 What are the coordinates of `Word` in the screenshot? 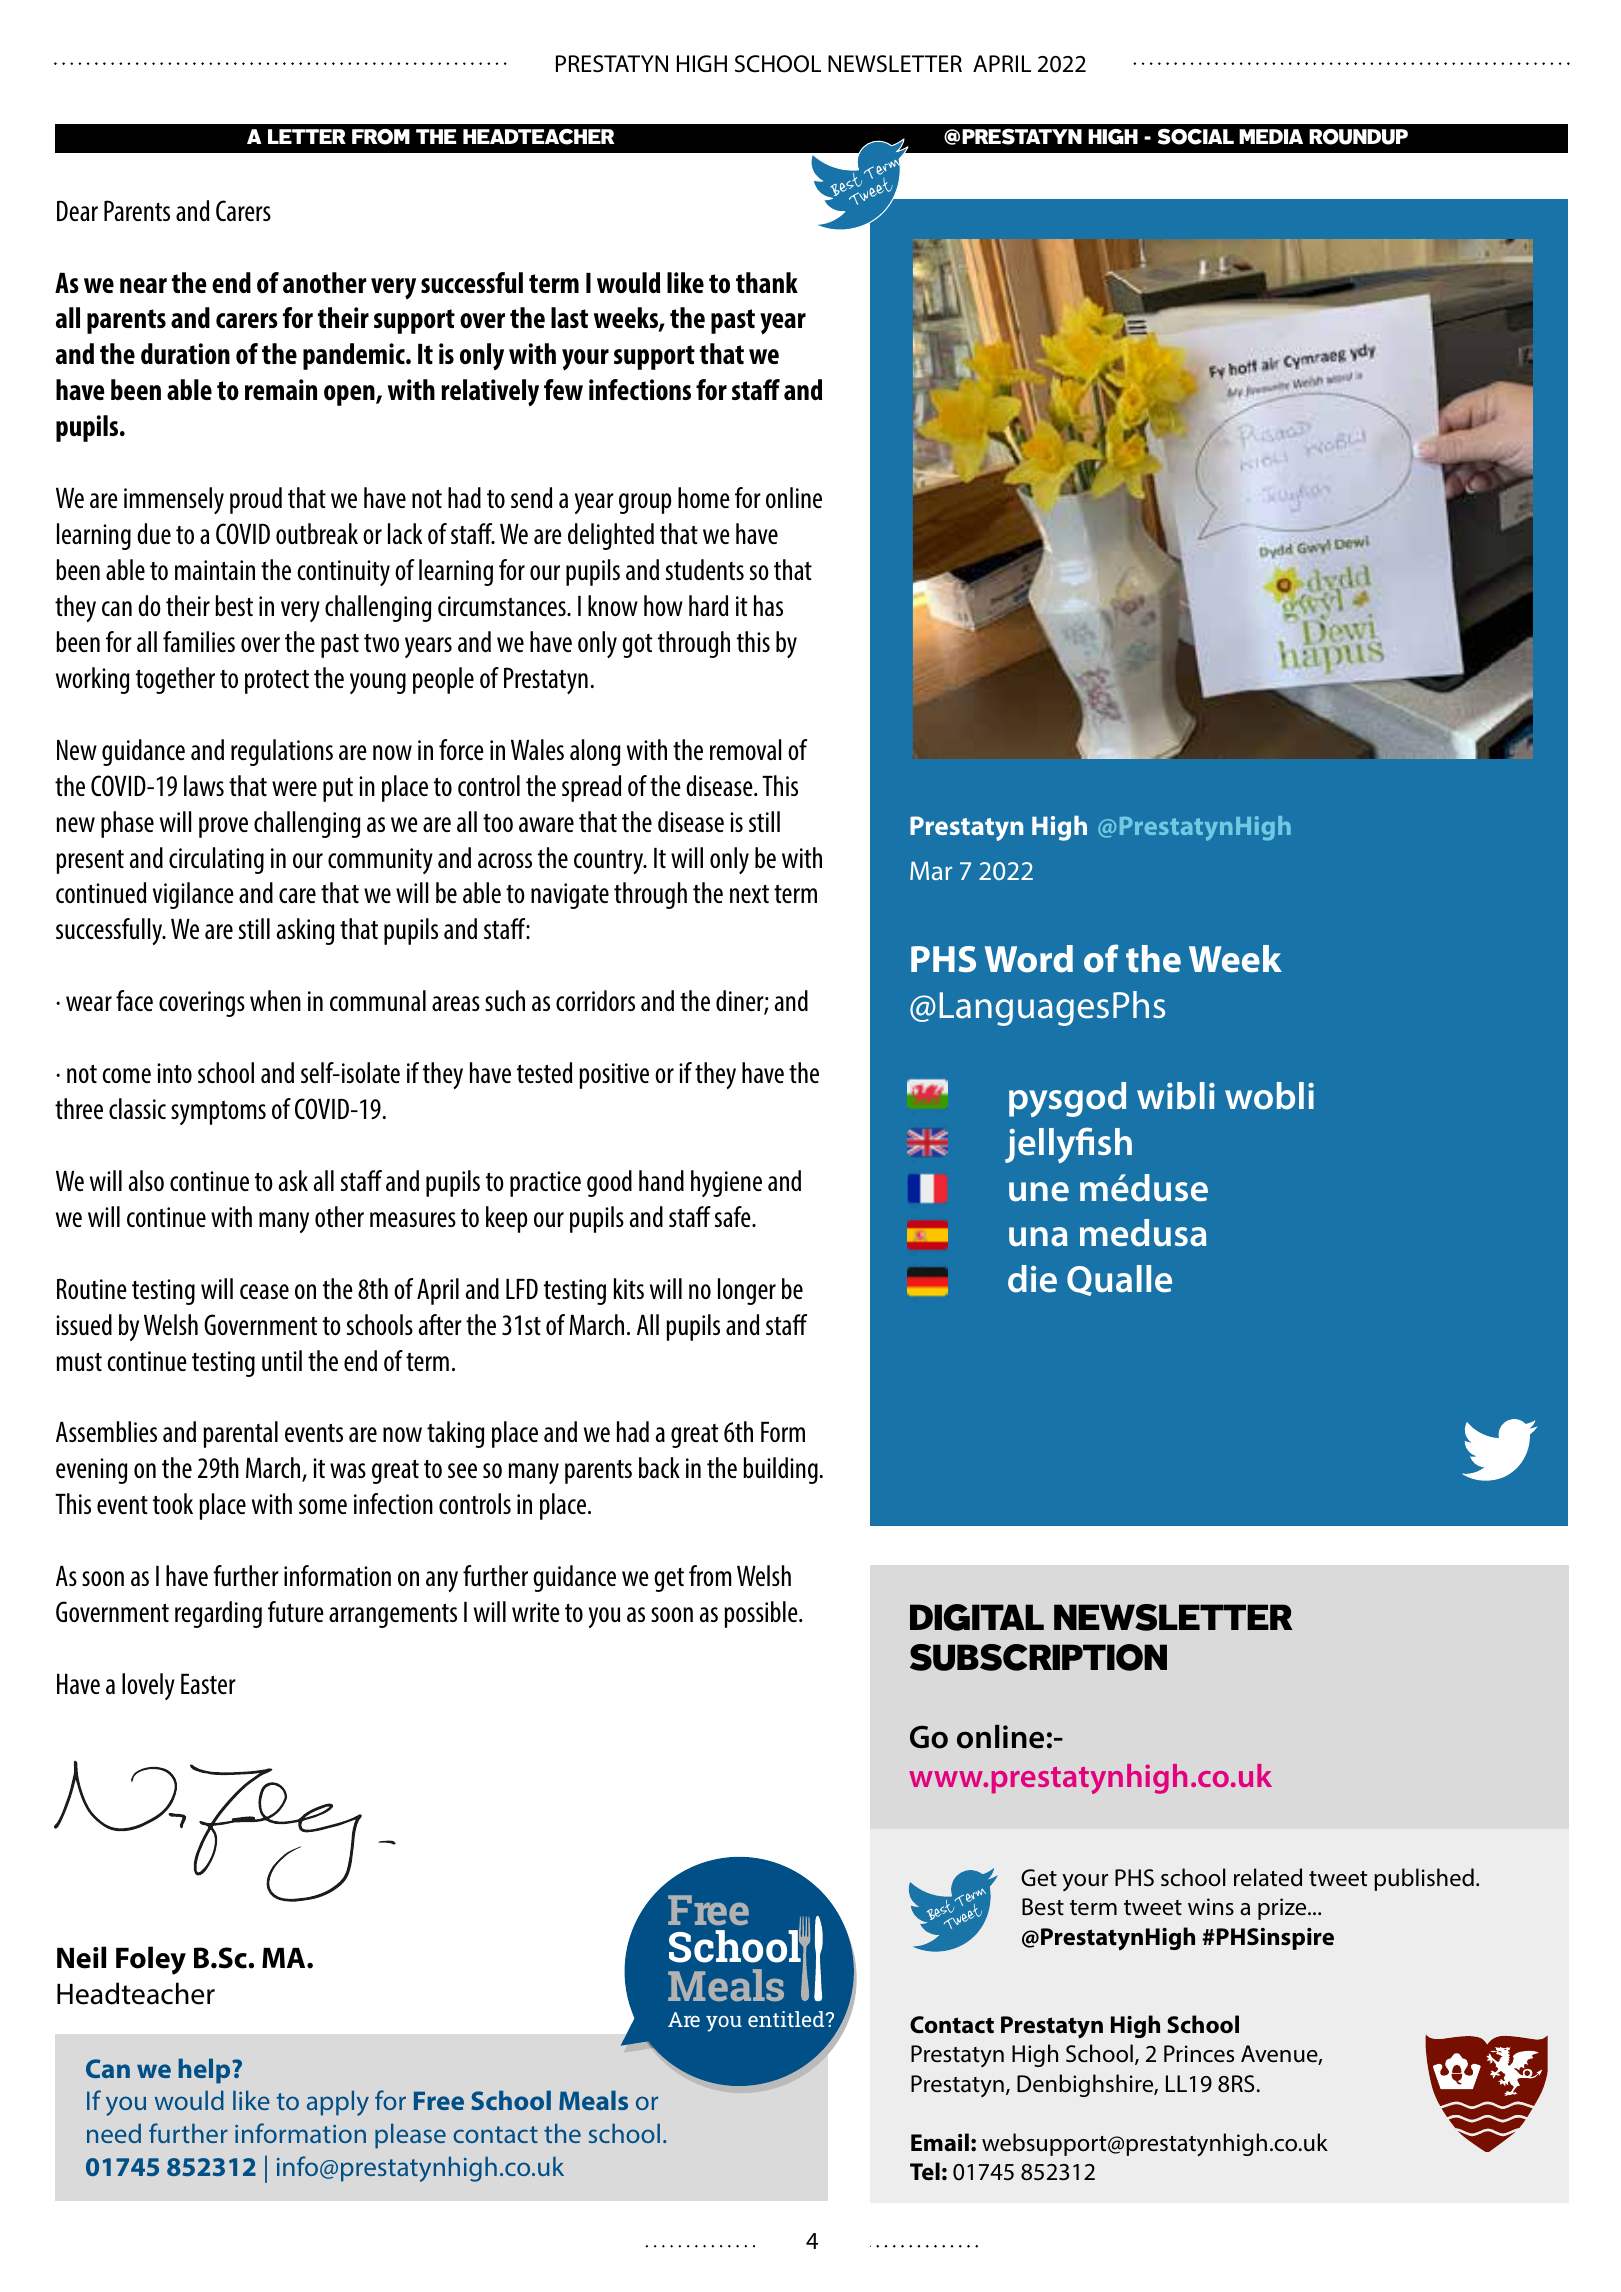 It's located at (1029, 959).
